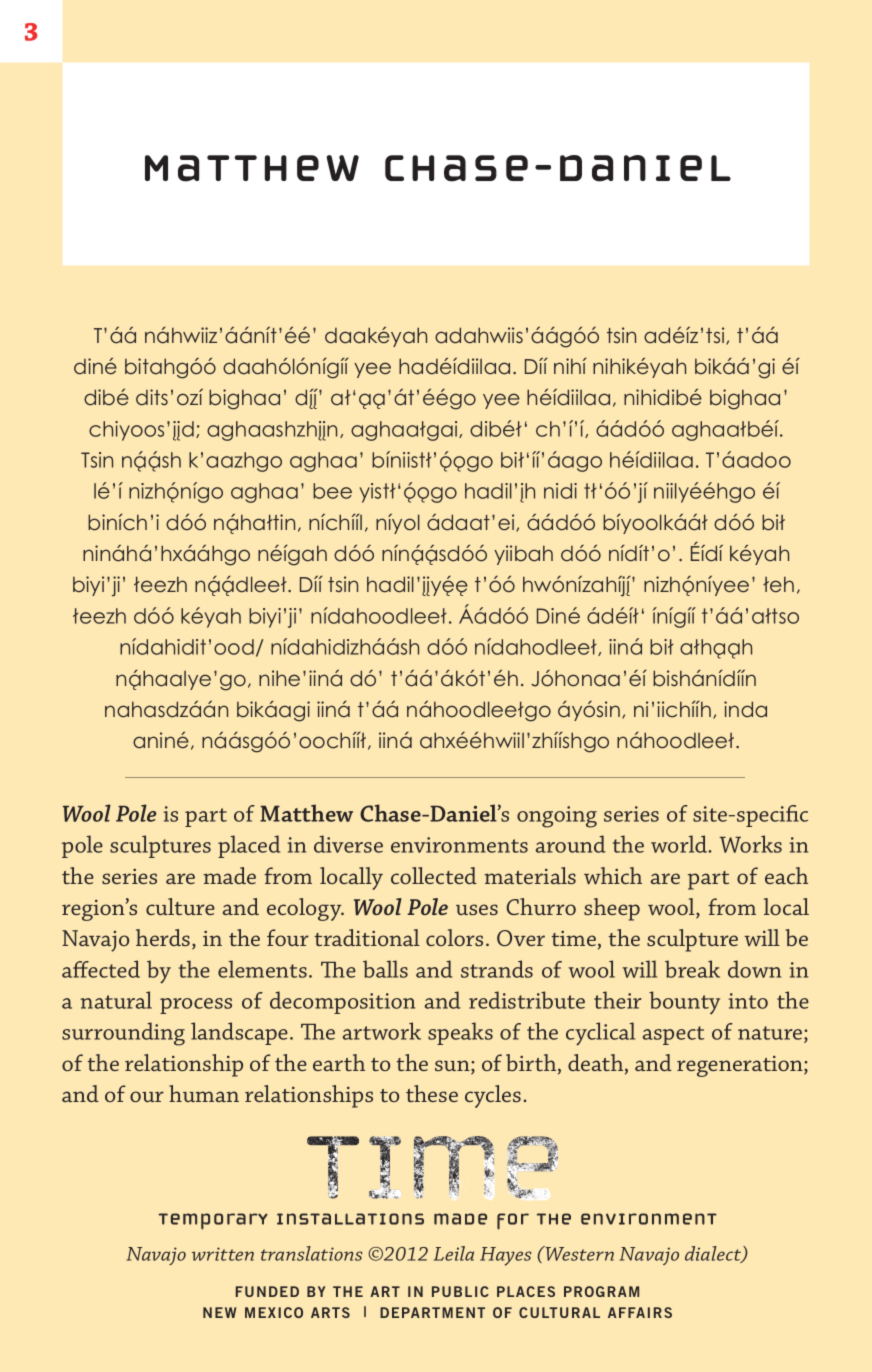  What do you see at coordinates (477, 909) in the screenshot?
I see `uses` at bounding box center [477, 909].
